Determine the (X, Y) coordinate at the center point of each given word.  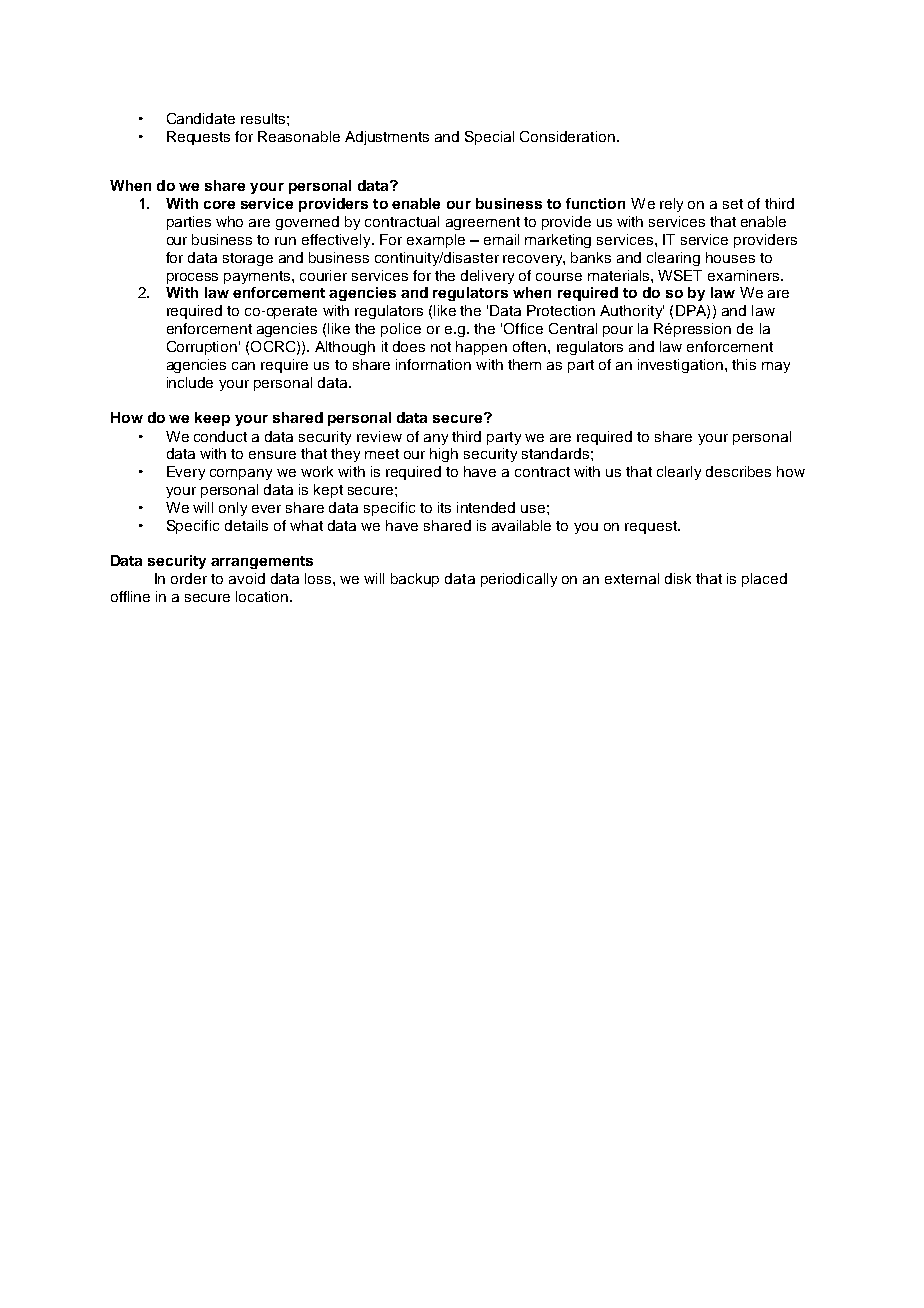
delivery (487, 277)
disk (678, 578)
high (444, 455)
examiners (743, 275)
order (189, 578)
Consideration (567, 136)
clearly (679, 473)
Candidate (201, 118)
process (192, 278)
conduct (220, 436)
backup (415, 580)
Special (489, 138)
